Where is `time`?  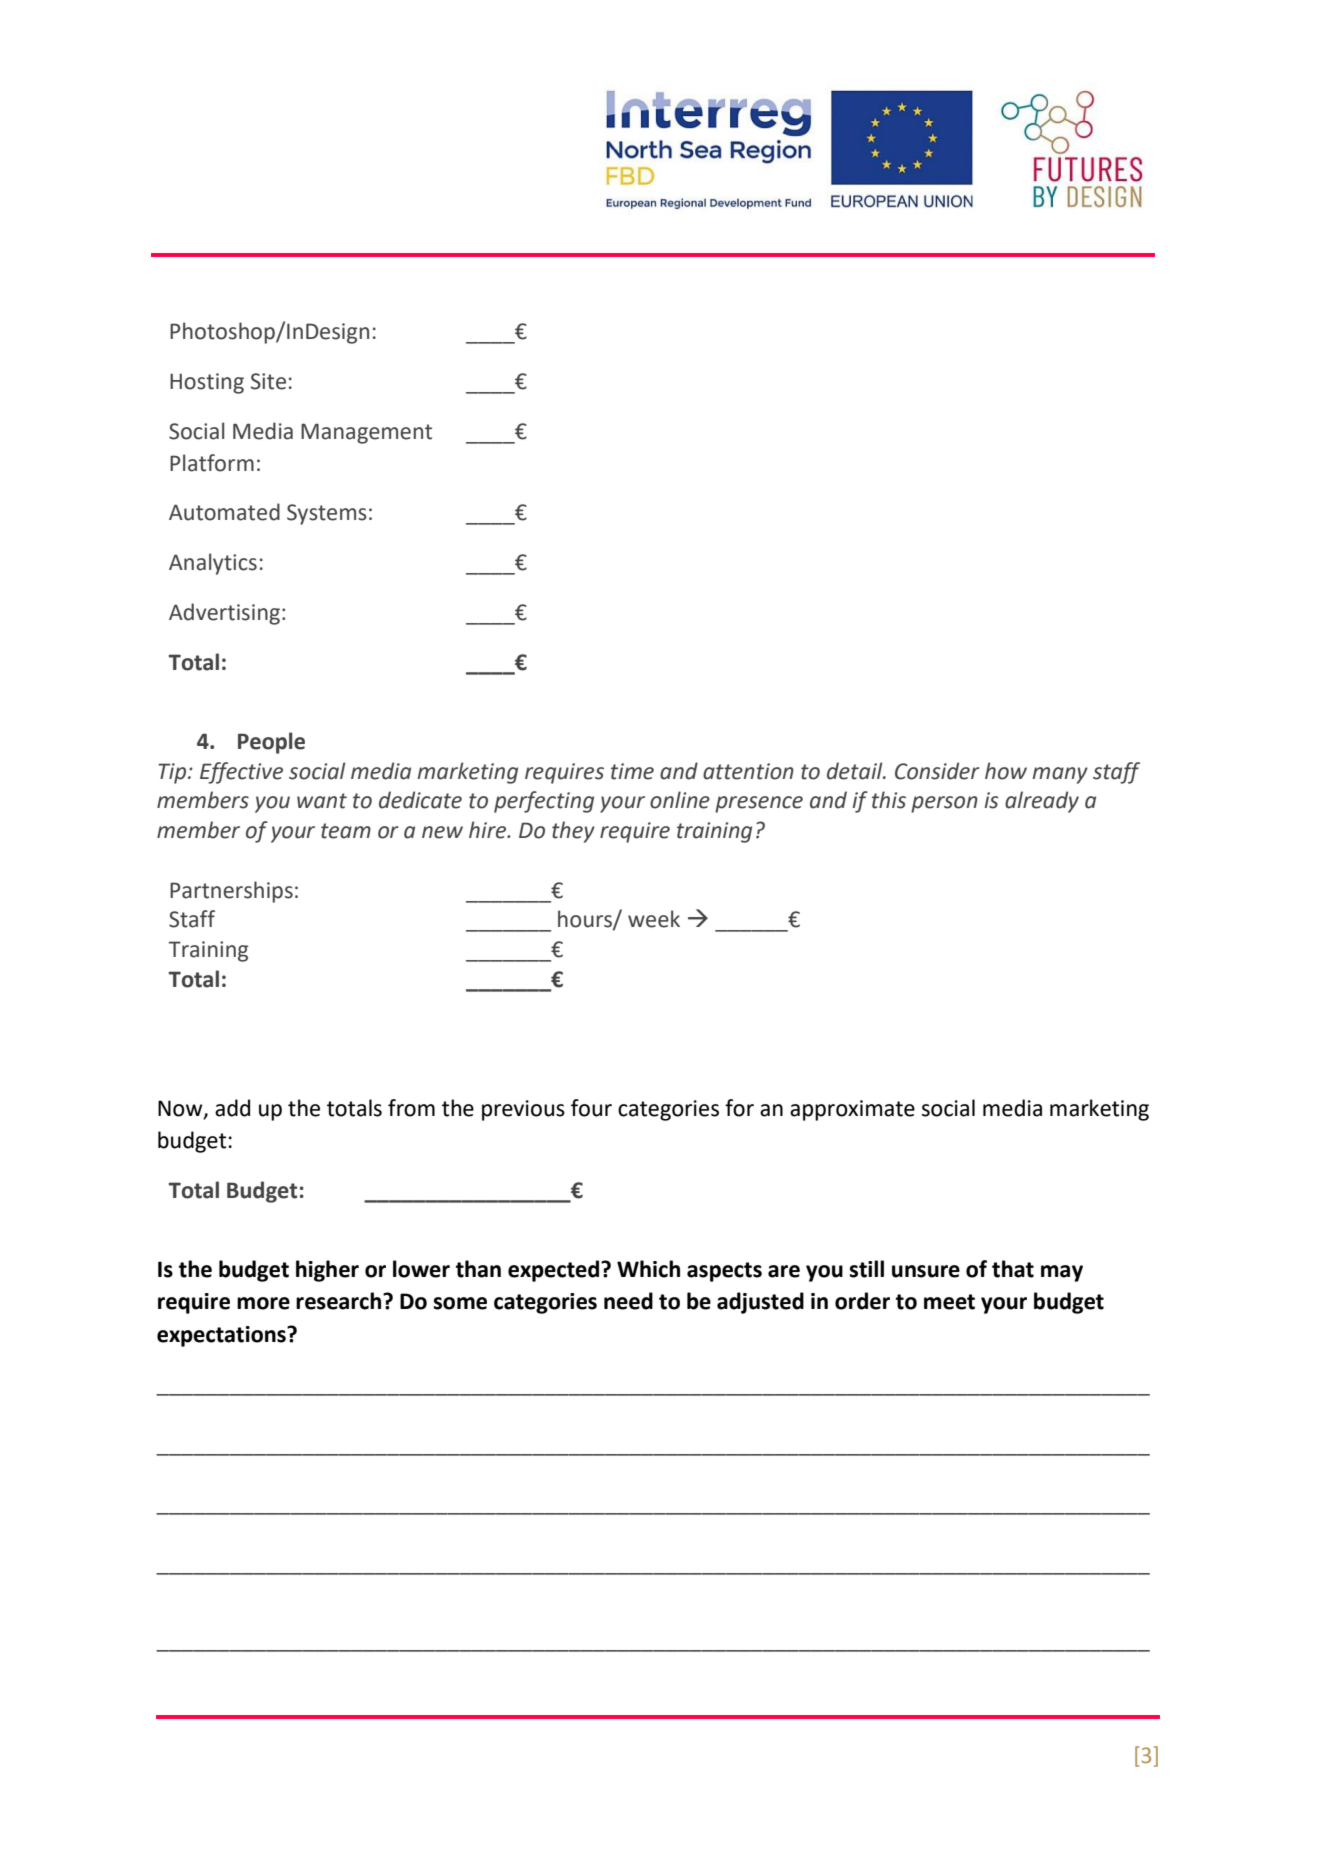
time is located at coordinates (632, 771).
